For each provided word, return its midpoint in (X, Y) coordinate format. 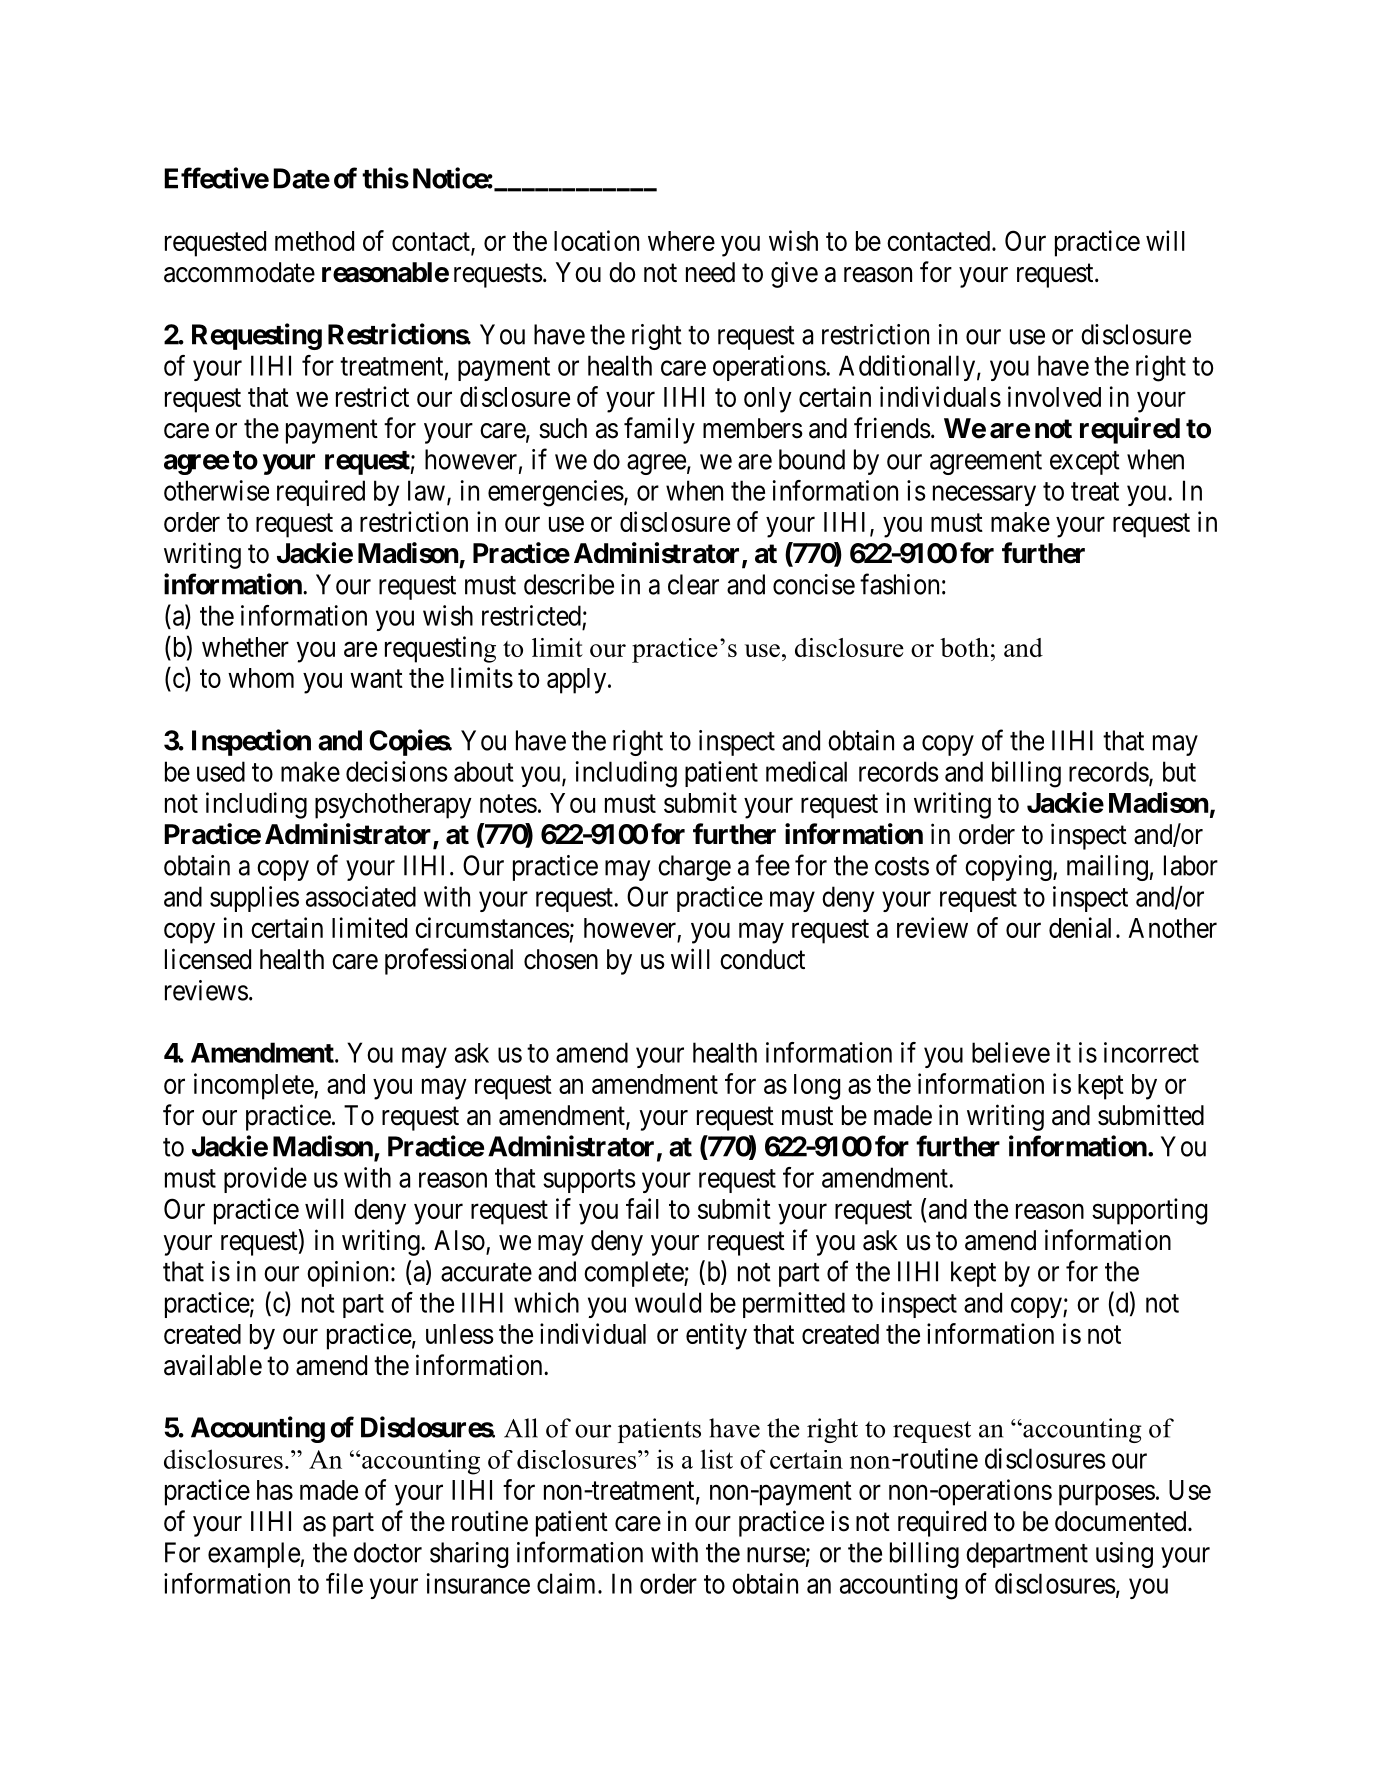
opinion (347, 1274)
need (710, 272)
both (964, 647)
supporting (1149, 1211)
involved (1054, 396)
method (314, 241)
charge (694, 868)
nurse (776, 1555)
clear (693, 584)
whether (245, 647)
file (344, 1583)
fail (642, 1208)
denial (1080, 927)
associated (361, 896)
